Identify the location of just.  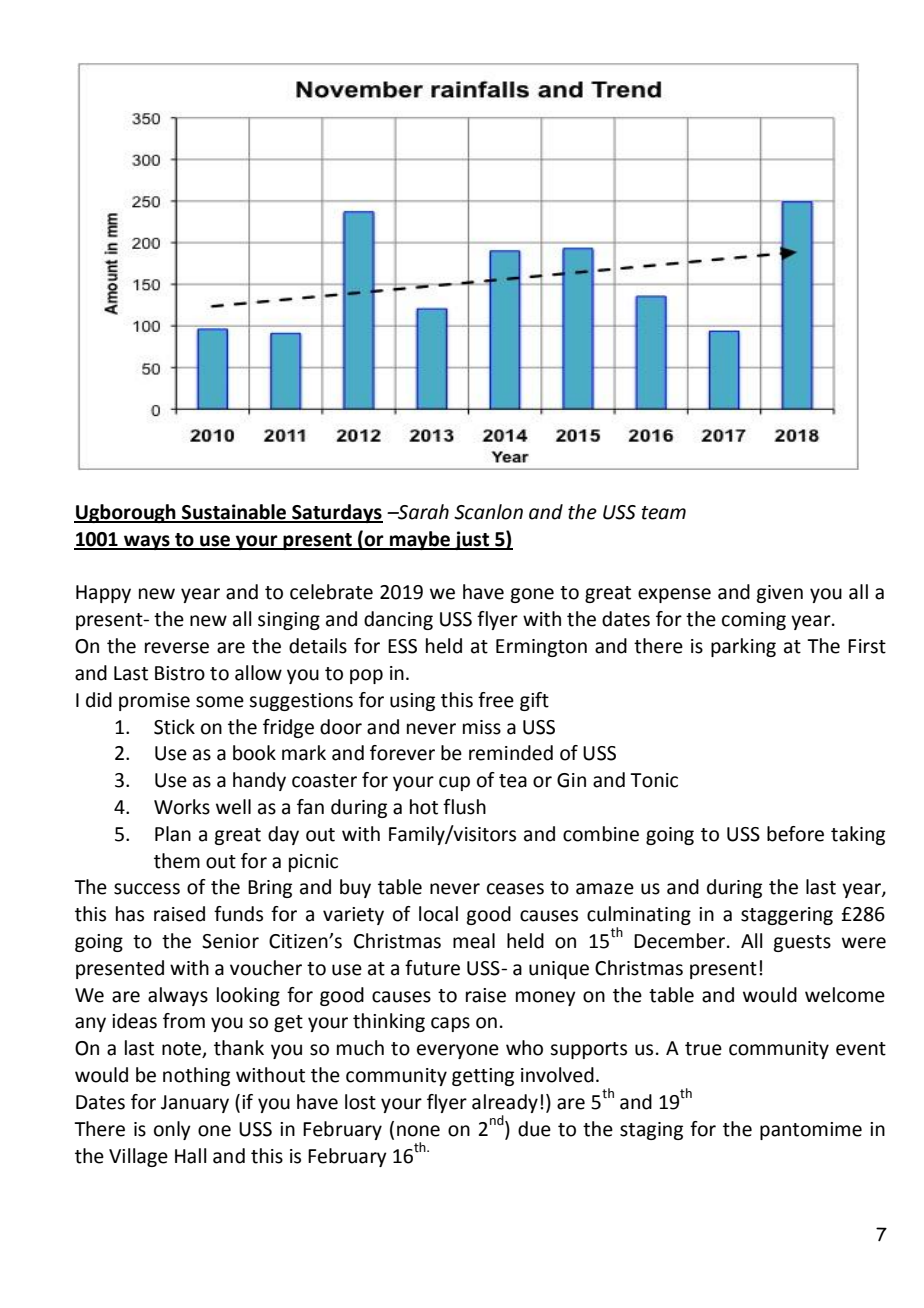
(472, 540).
